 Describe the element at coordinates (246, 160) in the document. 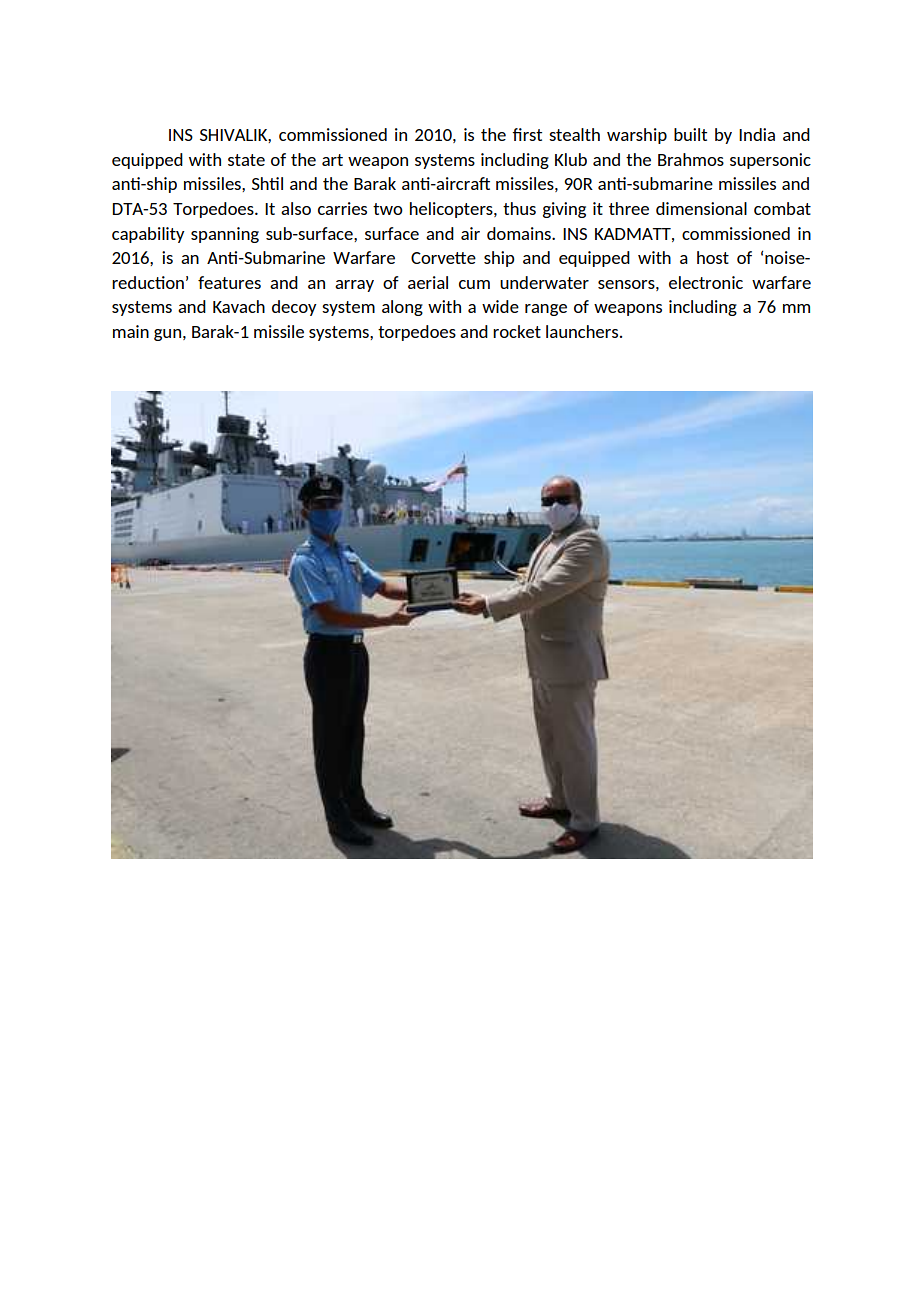

I see `state` at that location.
